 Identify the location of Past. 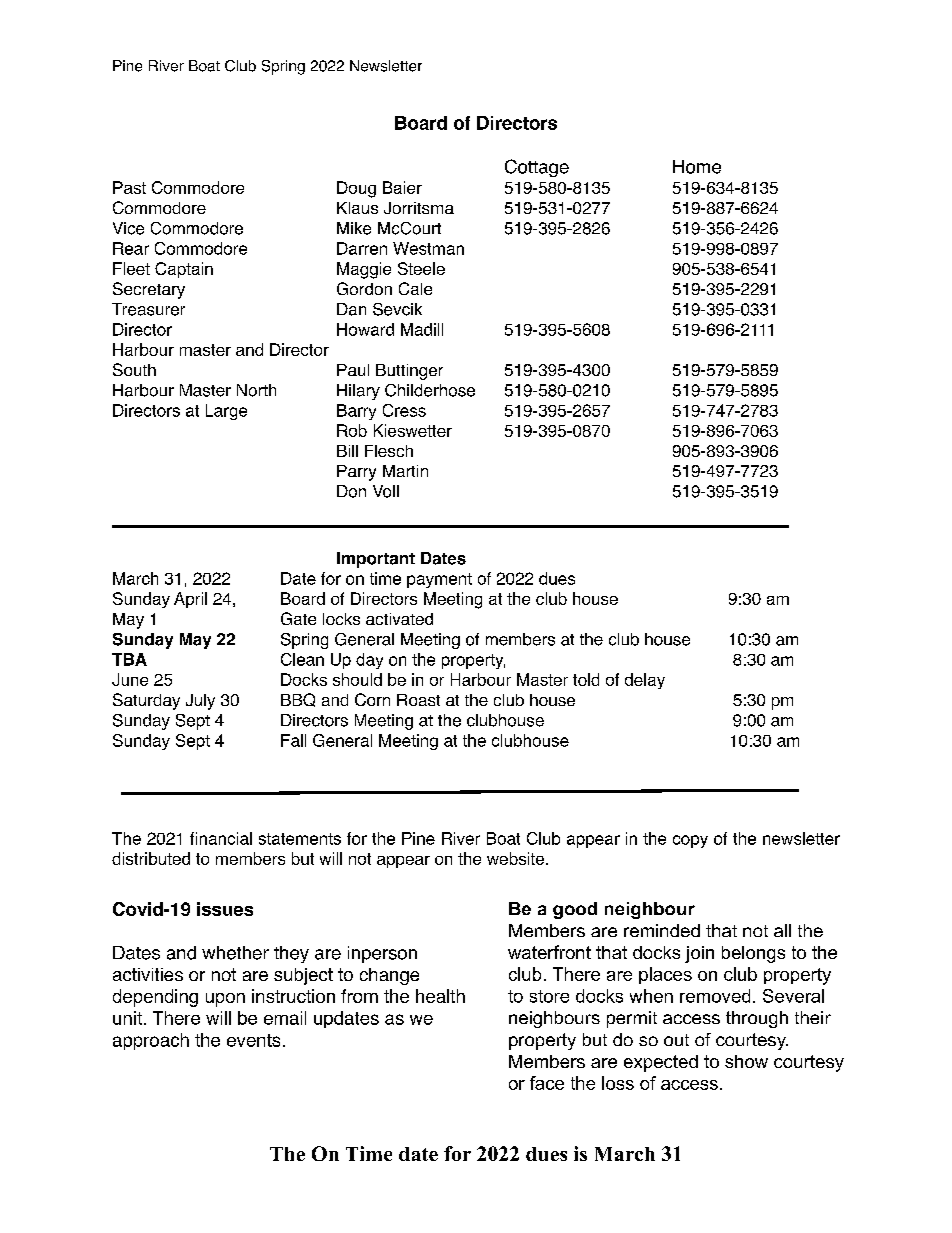
(129, 187).
